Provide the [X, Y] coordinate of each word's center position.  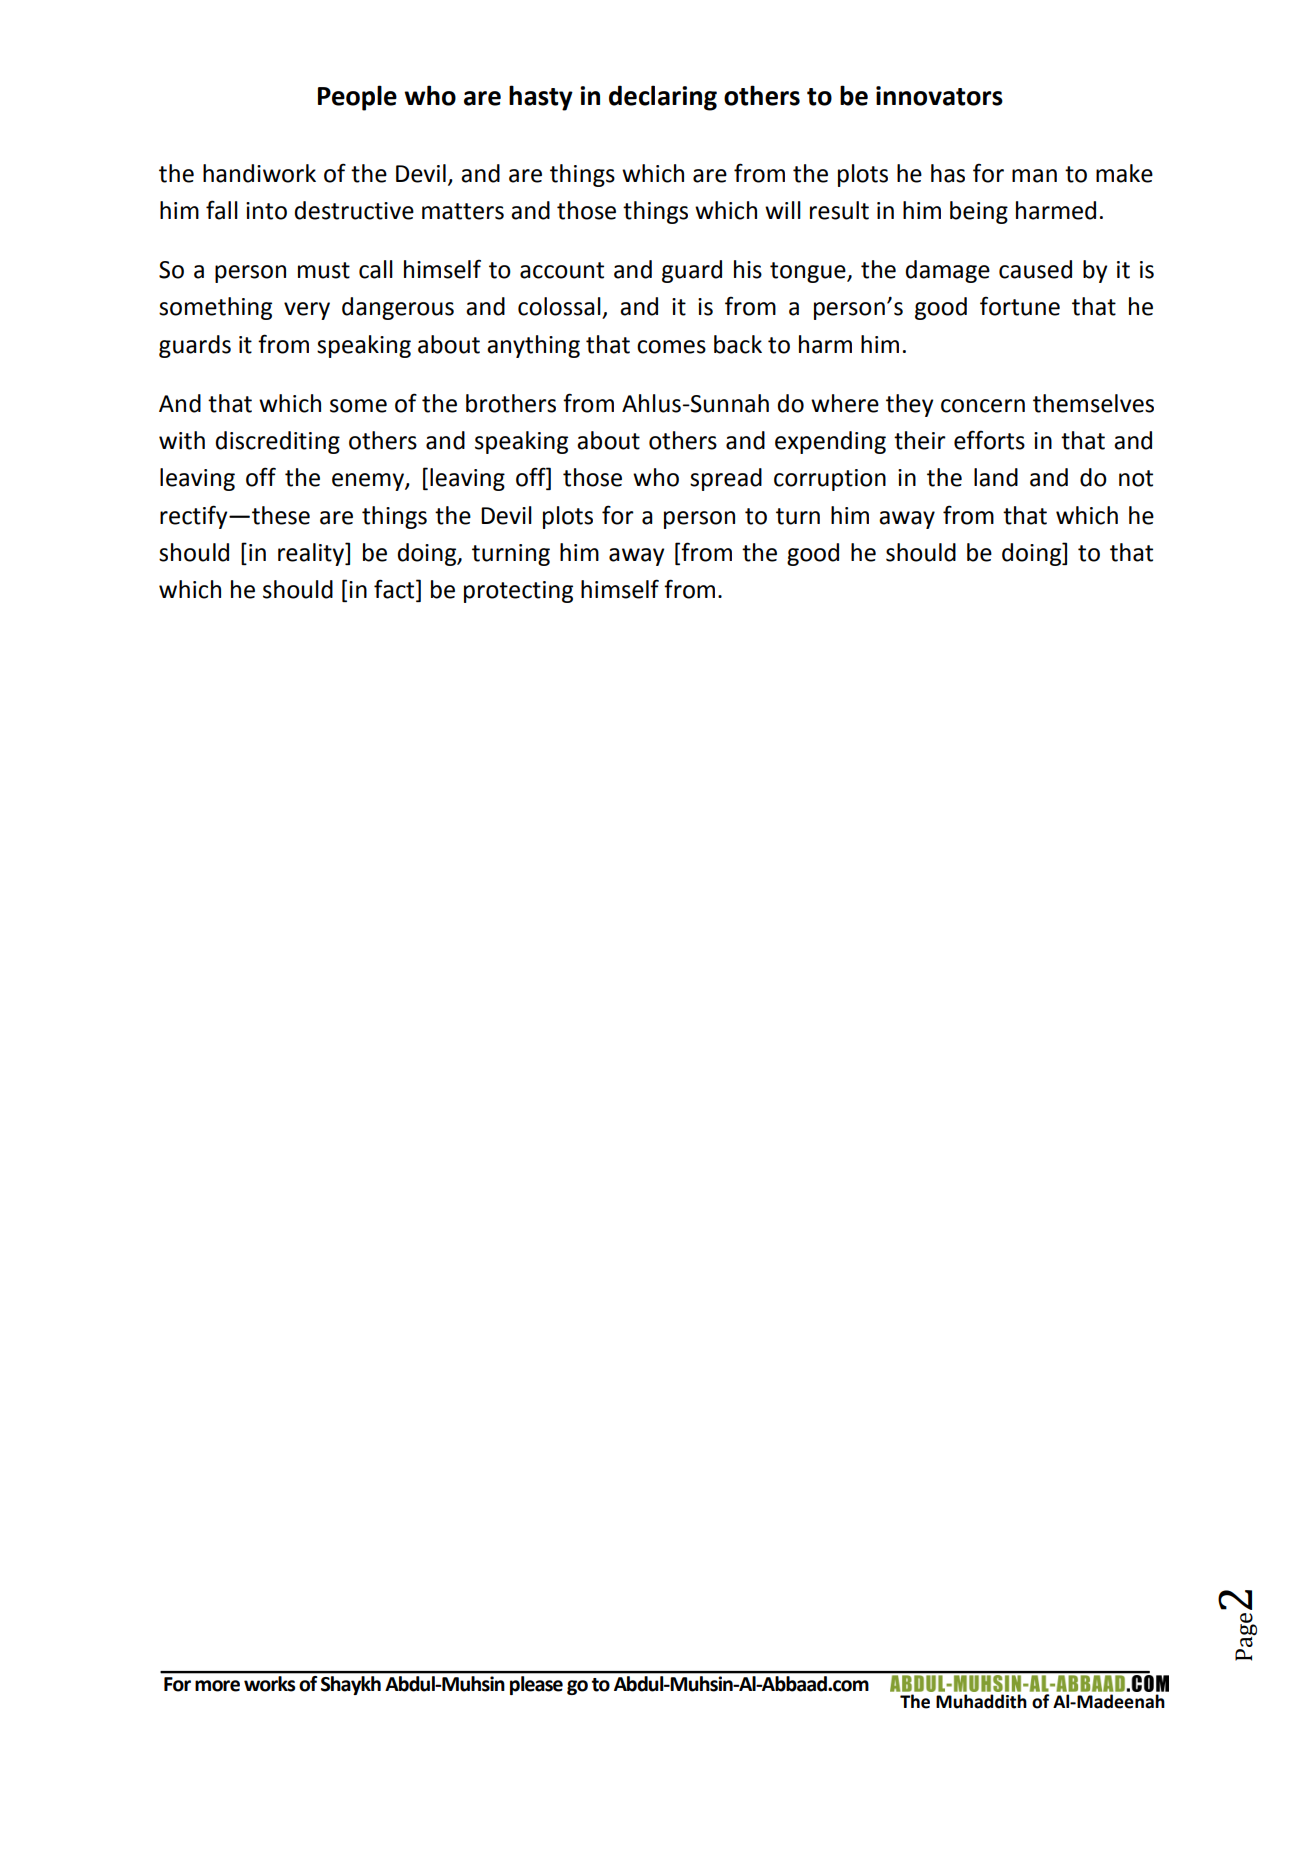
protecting [518, 592]
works [269, 1684]
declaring [663, 98]
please [536, 1685]
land [996, 477]
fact [395, 590]
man [1034, 176]
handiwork [259, 173]
